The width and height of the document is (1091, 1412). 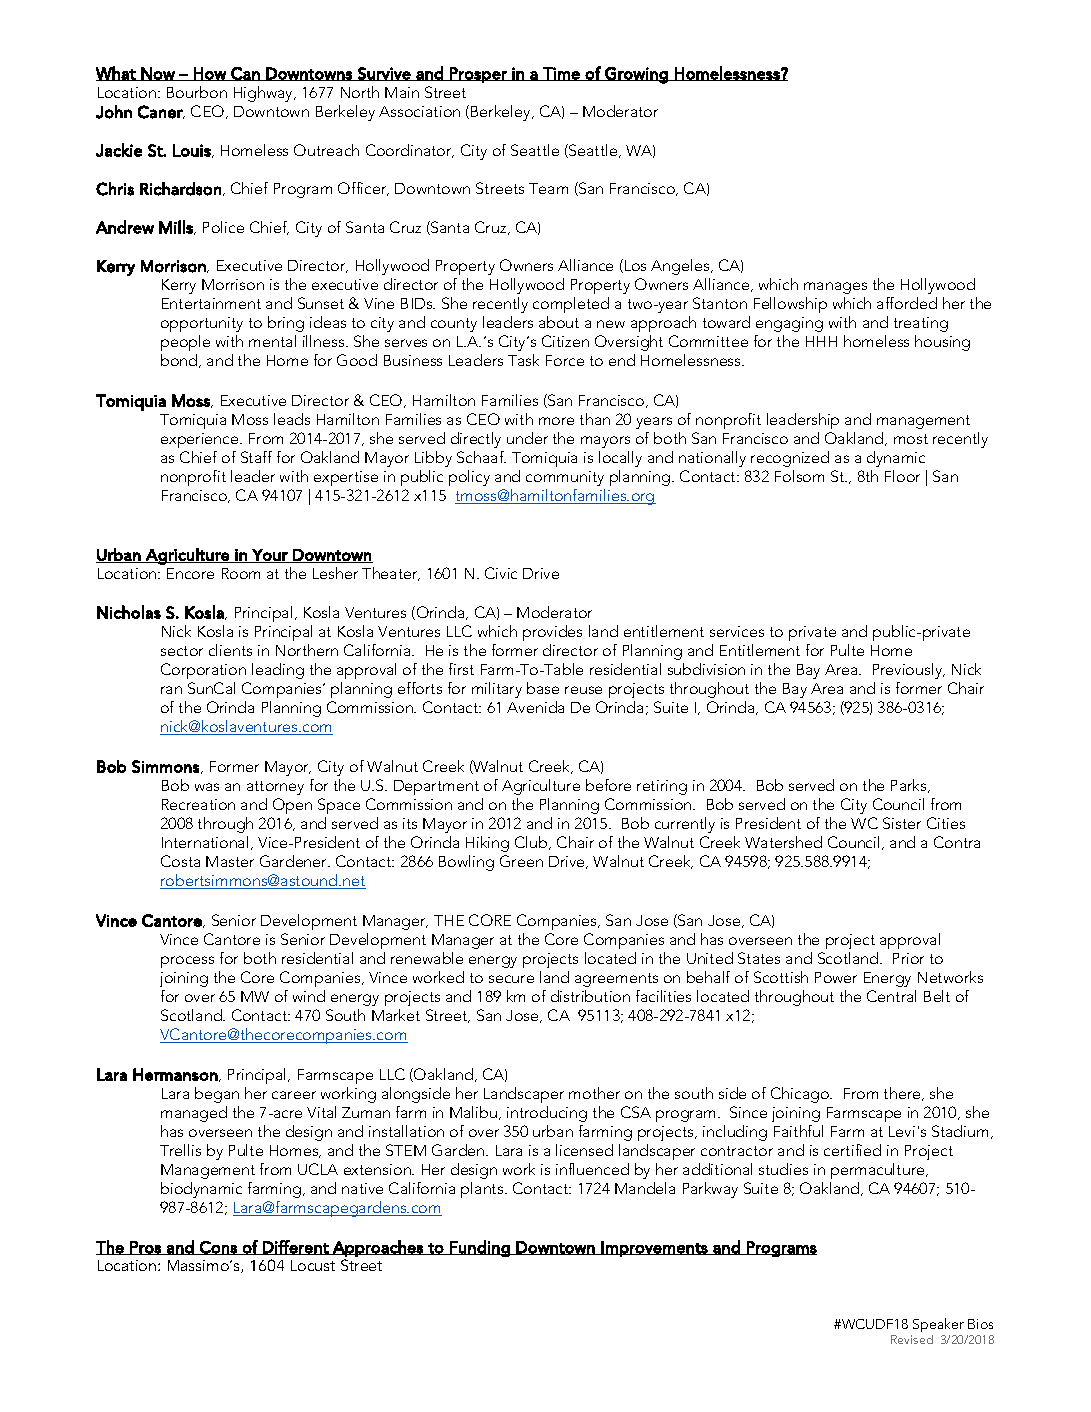 I want to click on Time, so click(x=561, y=74).
